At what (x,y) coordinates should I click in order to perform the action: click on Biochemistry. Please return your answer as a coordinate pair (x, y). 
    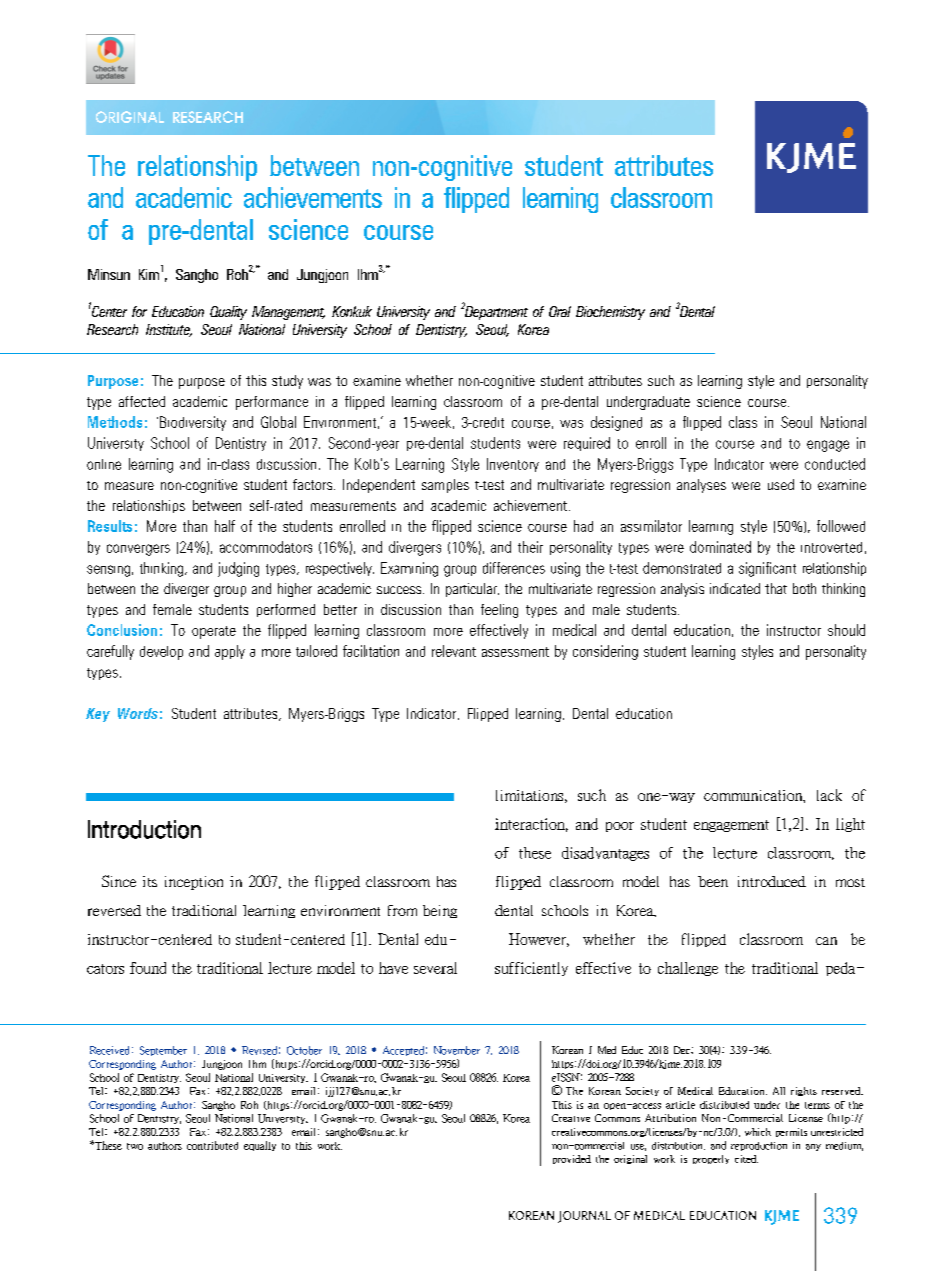
    Looking at the image, I should click on (610, 313).
